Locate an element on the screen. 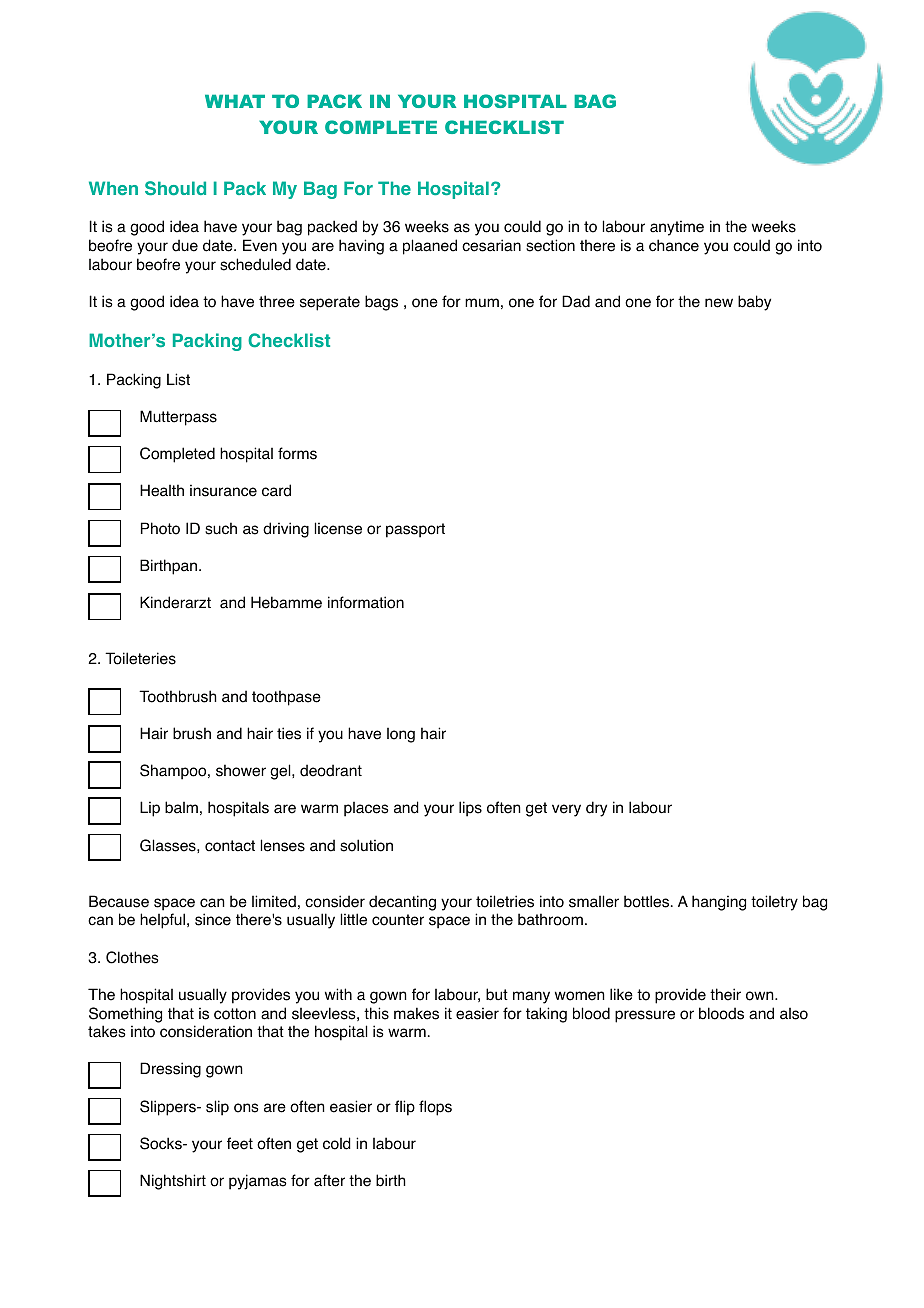  decanting is located at coordinates (402, 903).
